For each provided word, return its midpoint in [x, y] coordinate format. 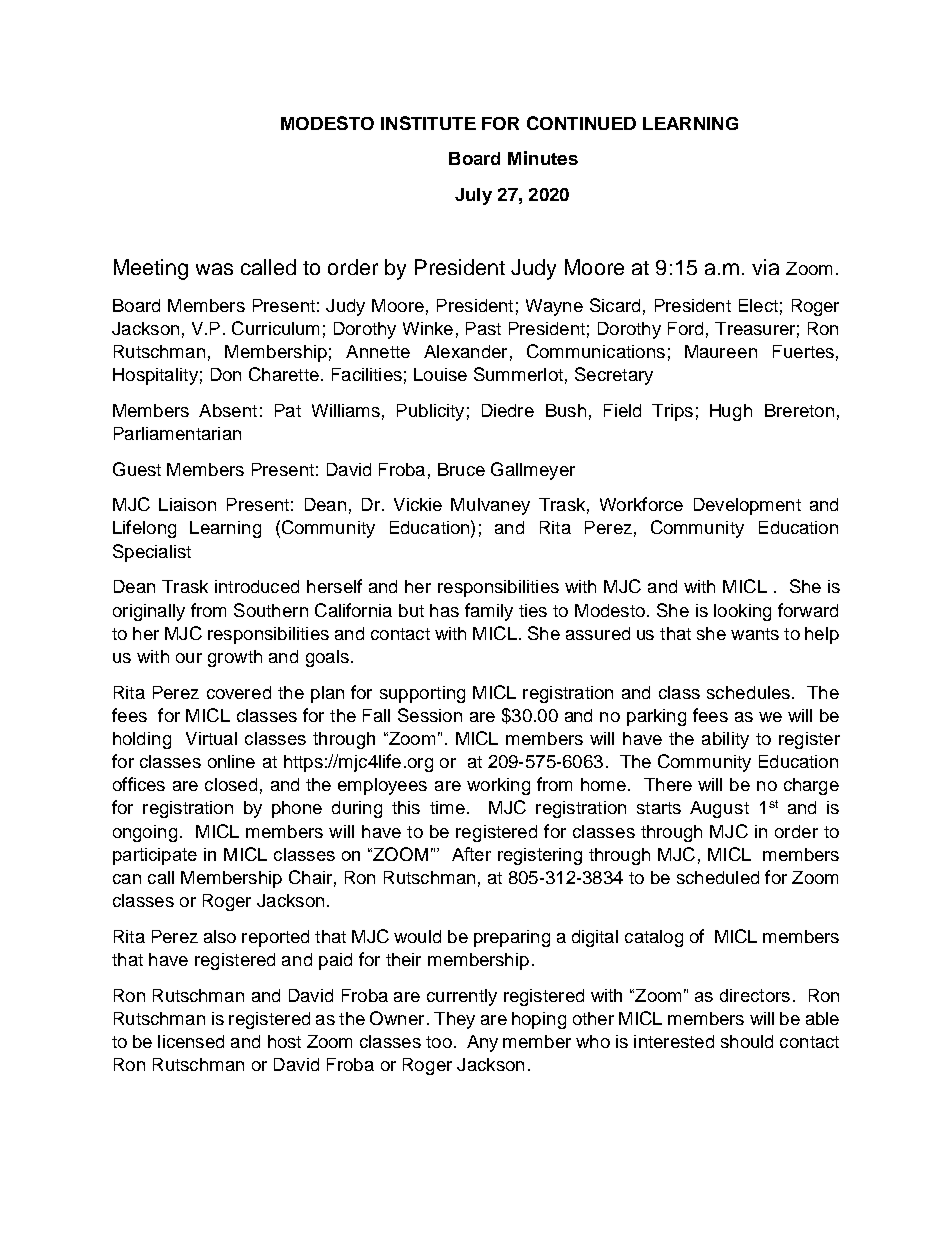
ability [725, 740]
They [454, 1020]
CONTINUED [581, 123]
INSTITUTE [428, 123]
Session [430, 715]
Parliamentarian [177, 433]
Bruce [461, 469]
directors [755, 995]
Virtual [211, 738]
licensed [191, 1041]
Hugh [731, 412]
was [214, 269]
